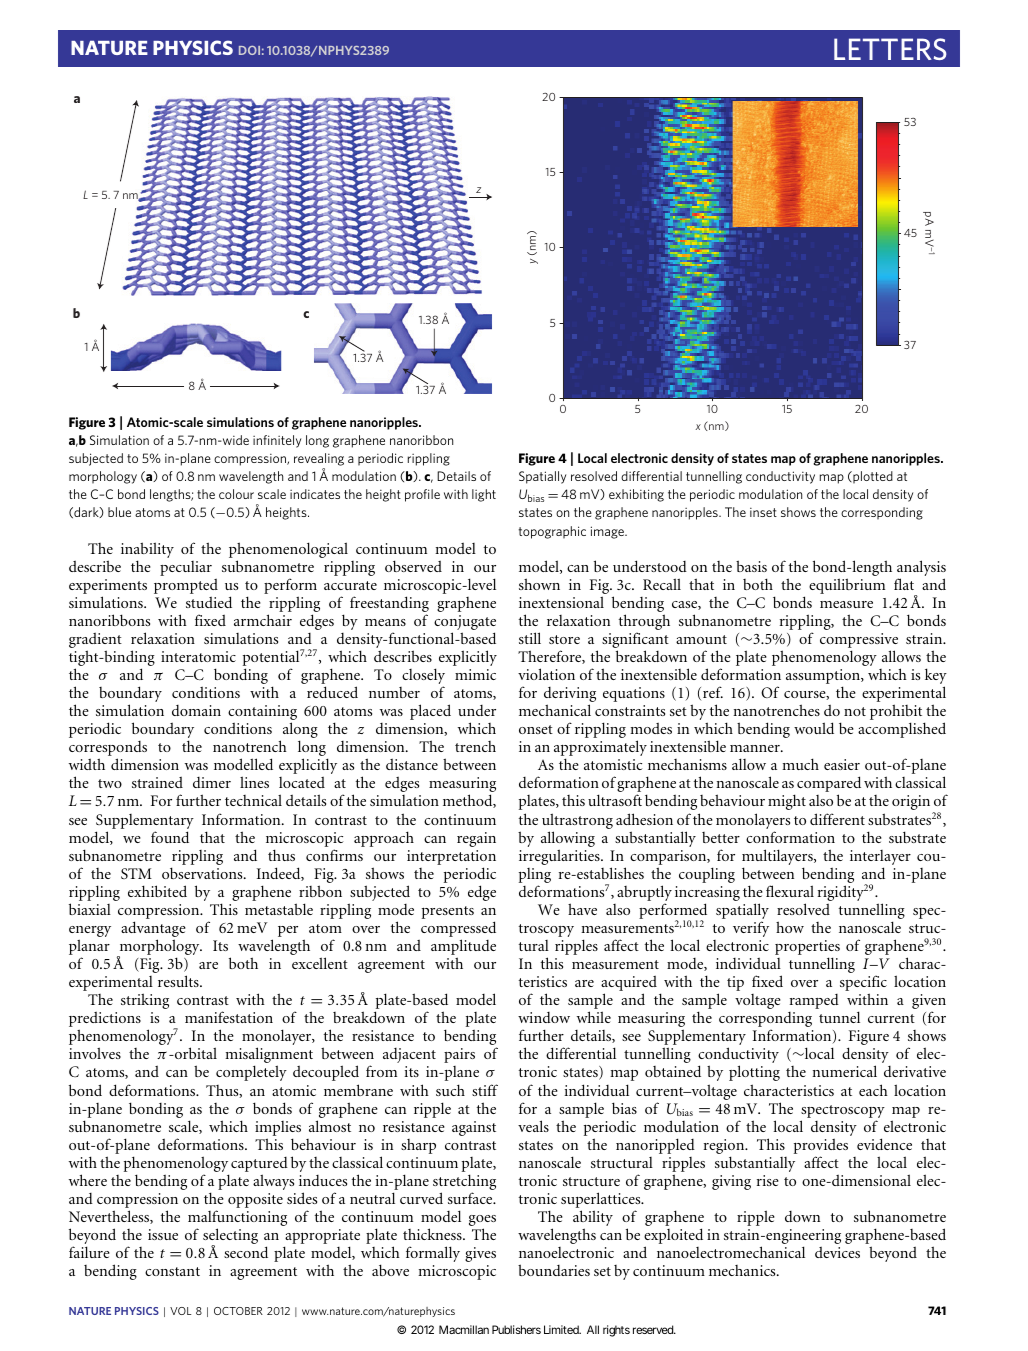  Describe the element at coordinates (196, 710) in the image. I see `domain` at that location.
